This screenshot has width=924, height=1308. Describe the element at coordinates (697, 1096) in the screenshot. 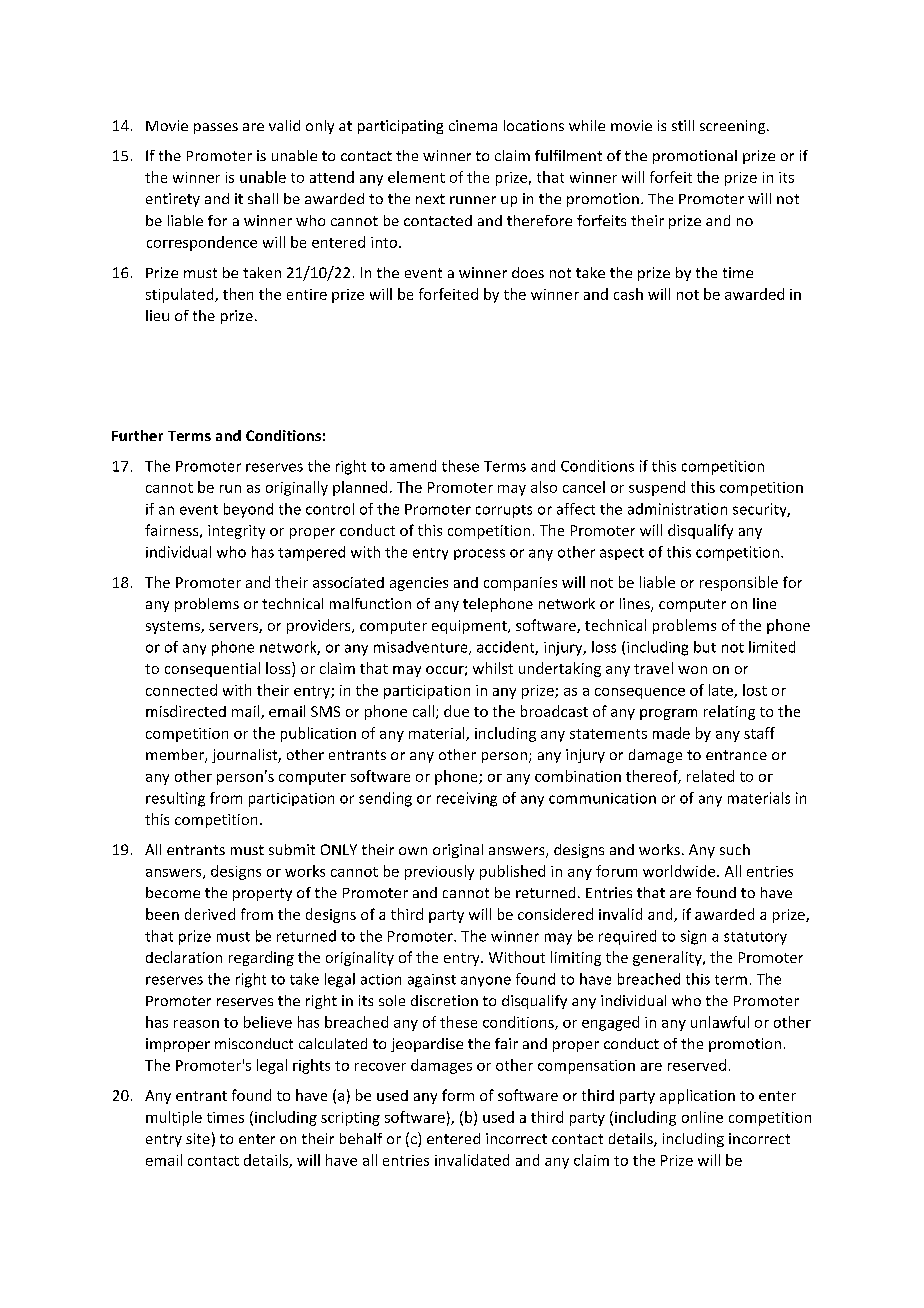

I see `application` at that location.
